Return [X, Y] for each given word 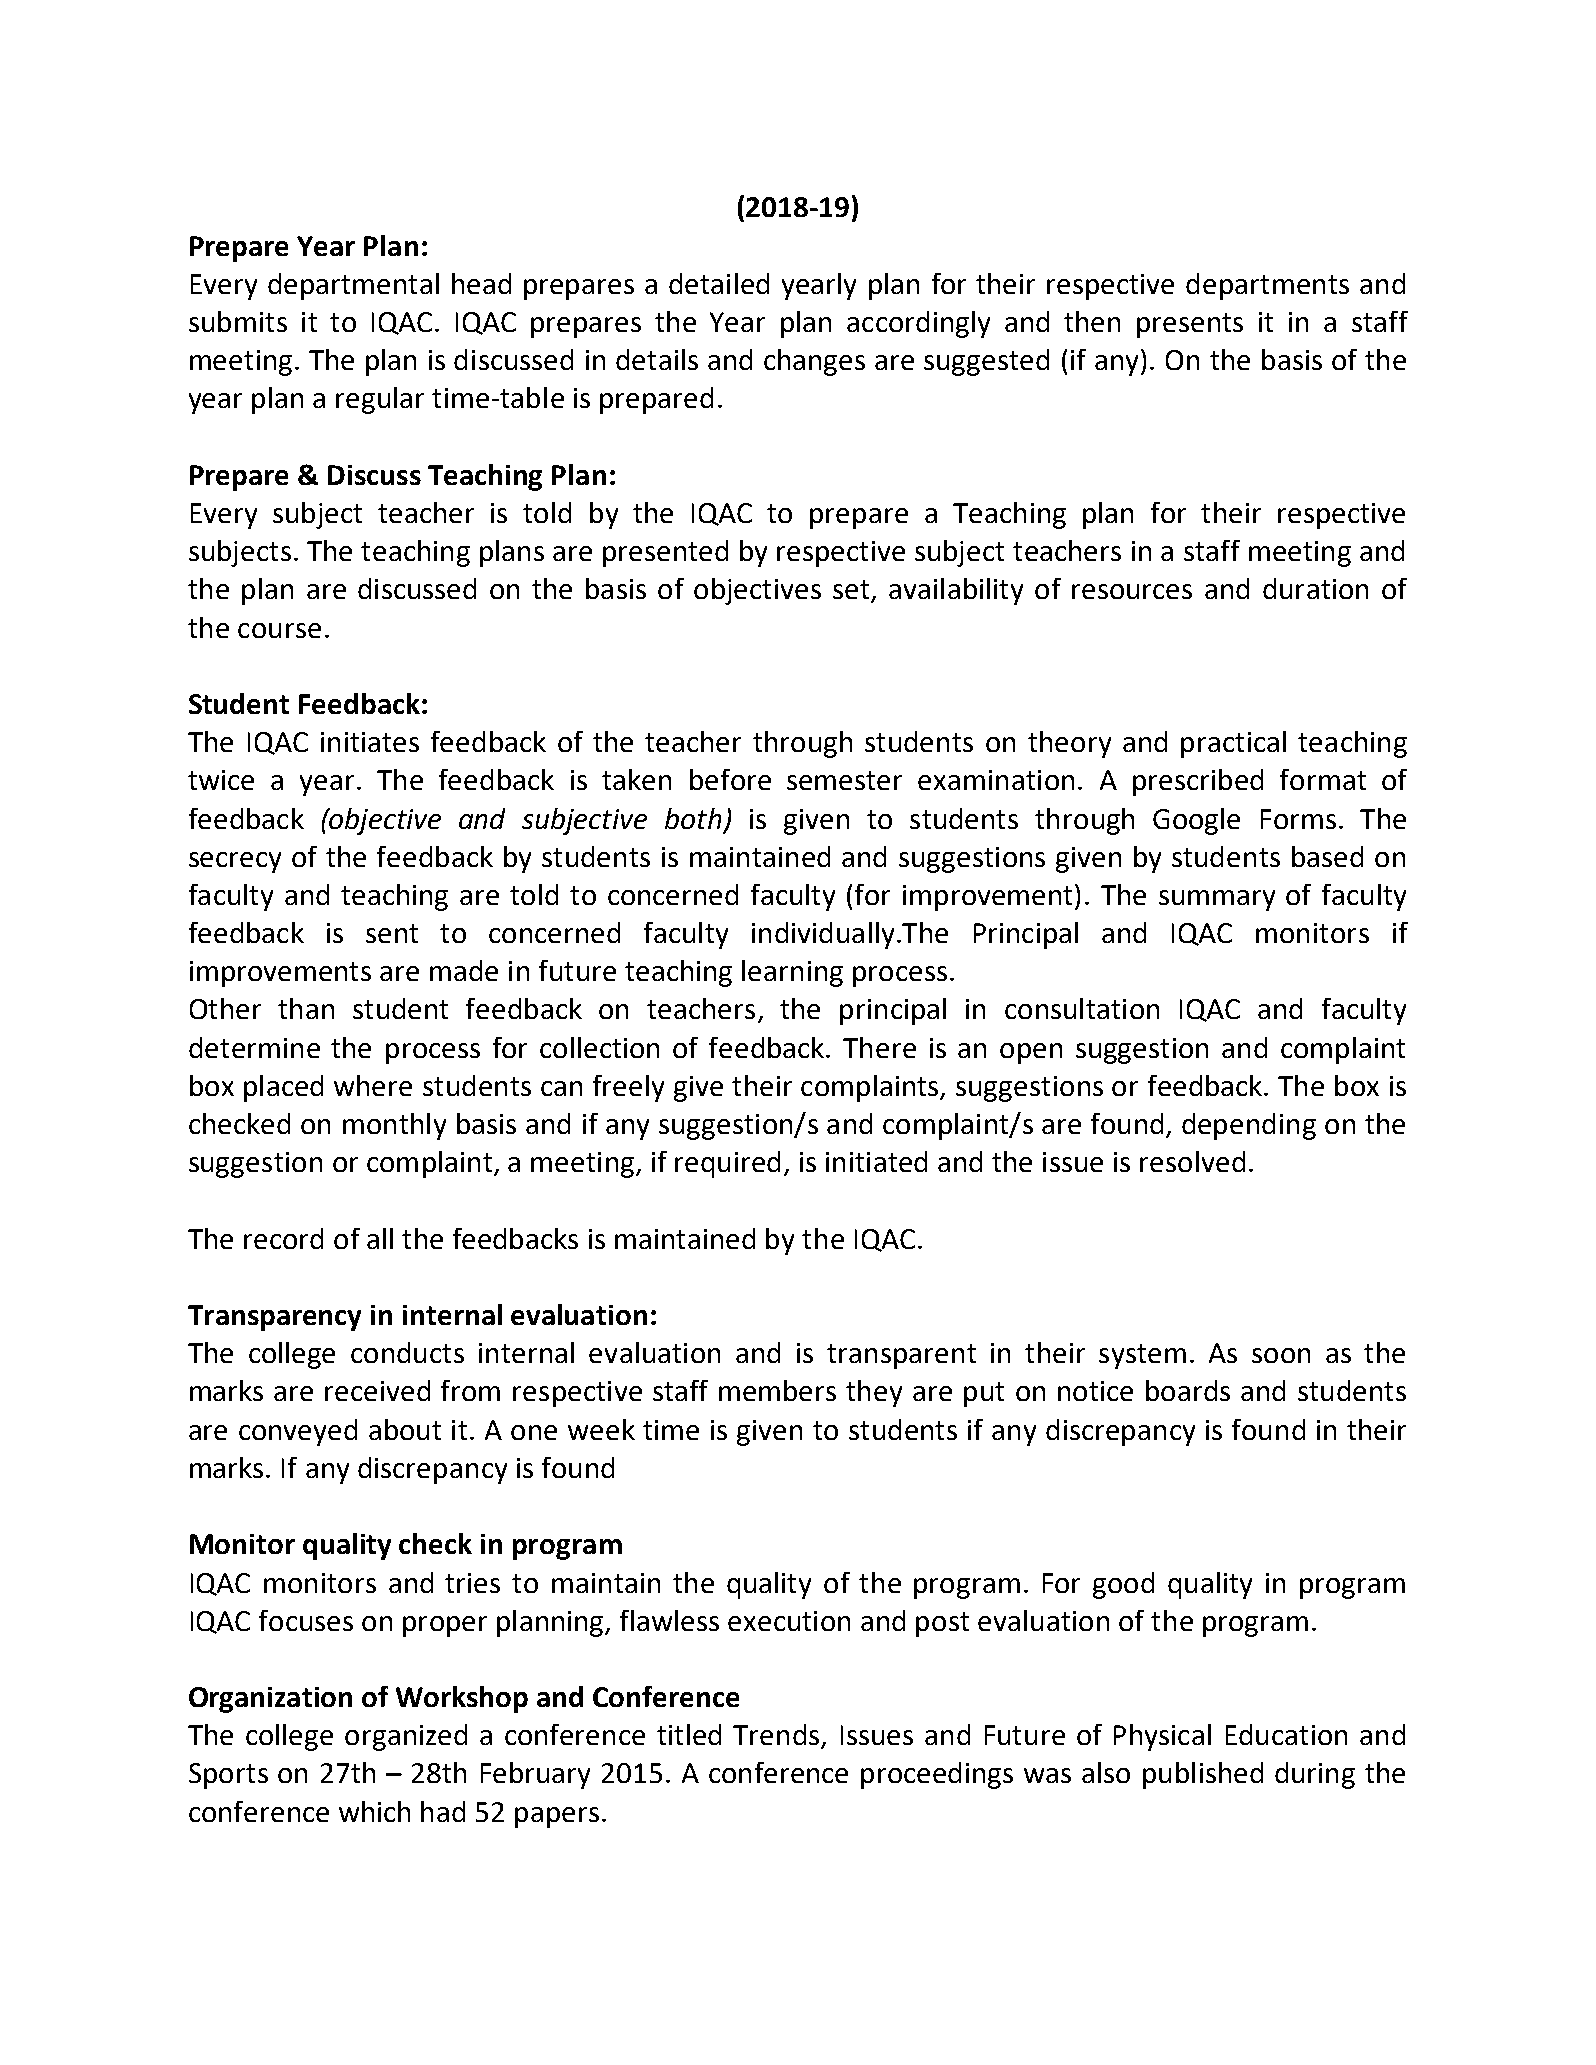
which [374, 1811]
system [1142, 1356]
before [730, 779]
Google [1196, 821]
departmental [353, 286]
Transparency [274, 1318]
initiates [370, 742]
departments [1267, 286]
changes [814, 362]
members [777, 1390]
